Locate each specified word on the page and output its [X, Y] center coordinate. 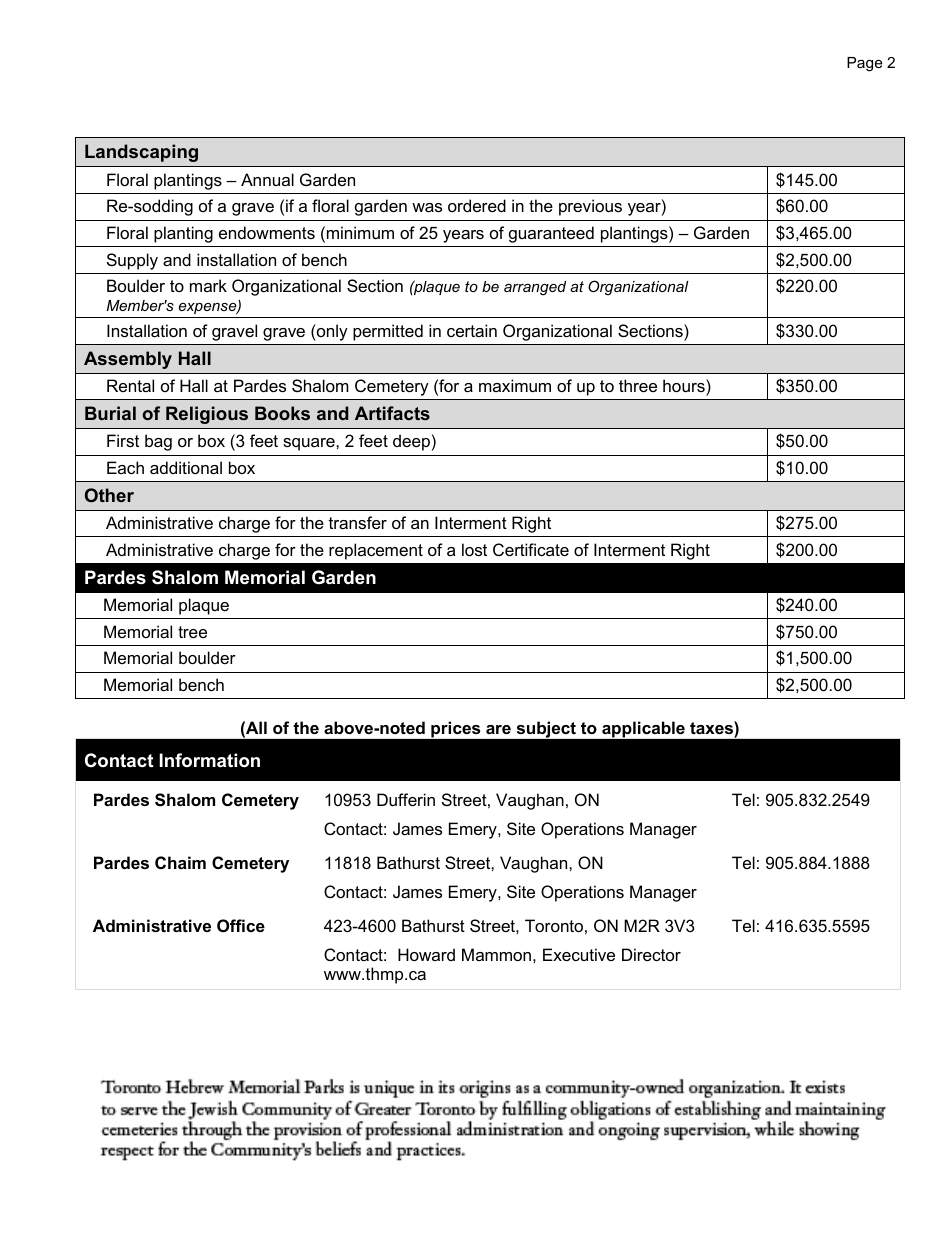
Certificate [531, 549]
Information [209, 760]
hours [685, 385]
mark [208, 285]
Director [651, 954]
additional [186, 467]
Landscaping [141, 153]
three [638, 385]
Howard [426, 954]
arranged [535, 288]
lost [474, 549]
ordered [477, 205]
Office [241, 925]
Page [864, 64]
